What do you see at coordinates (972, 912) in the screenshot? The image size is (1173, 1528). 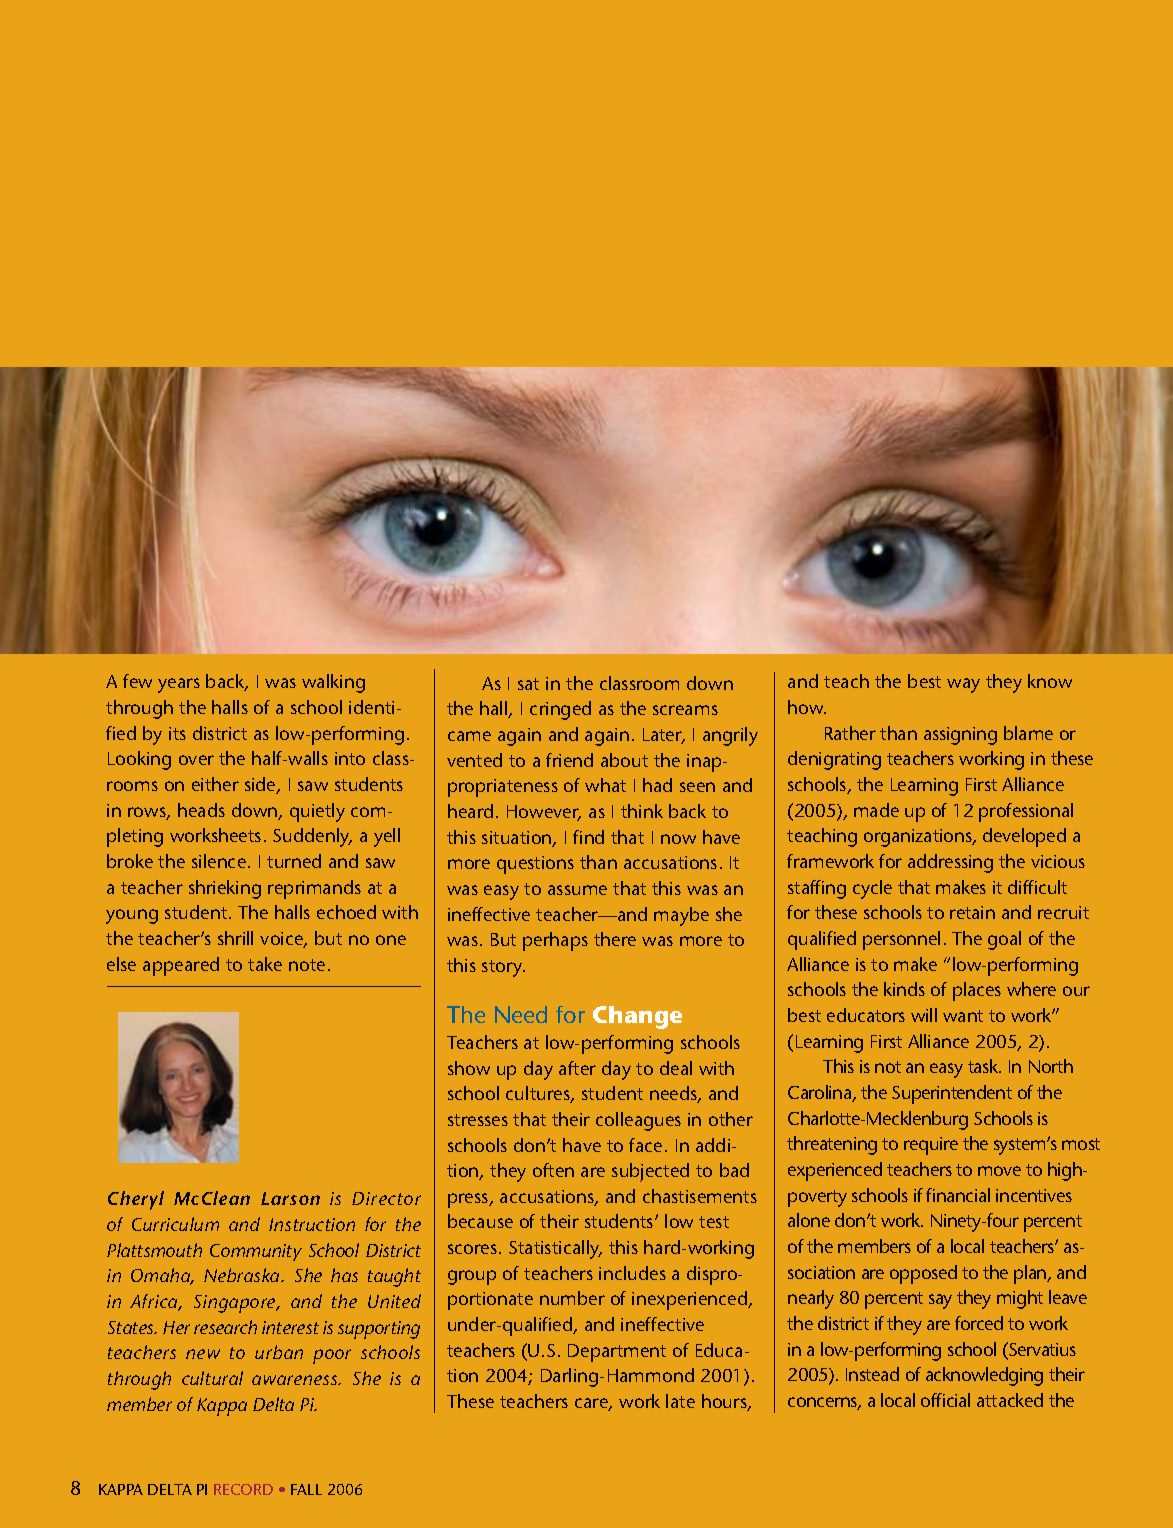 I see `retain` at bounding box center [972, 912].
